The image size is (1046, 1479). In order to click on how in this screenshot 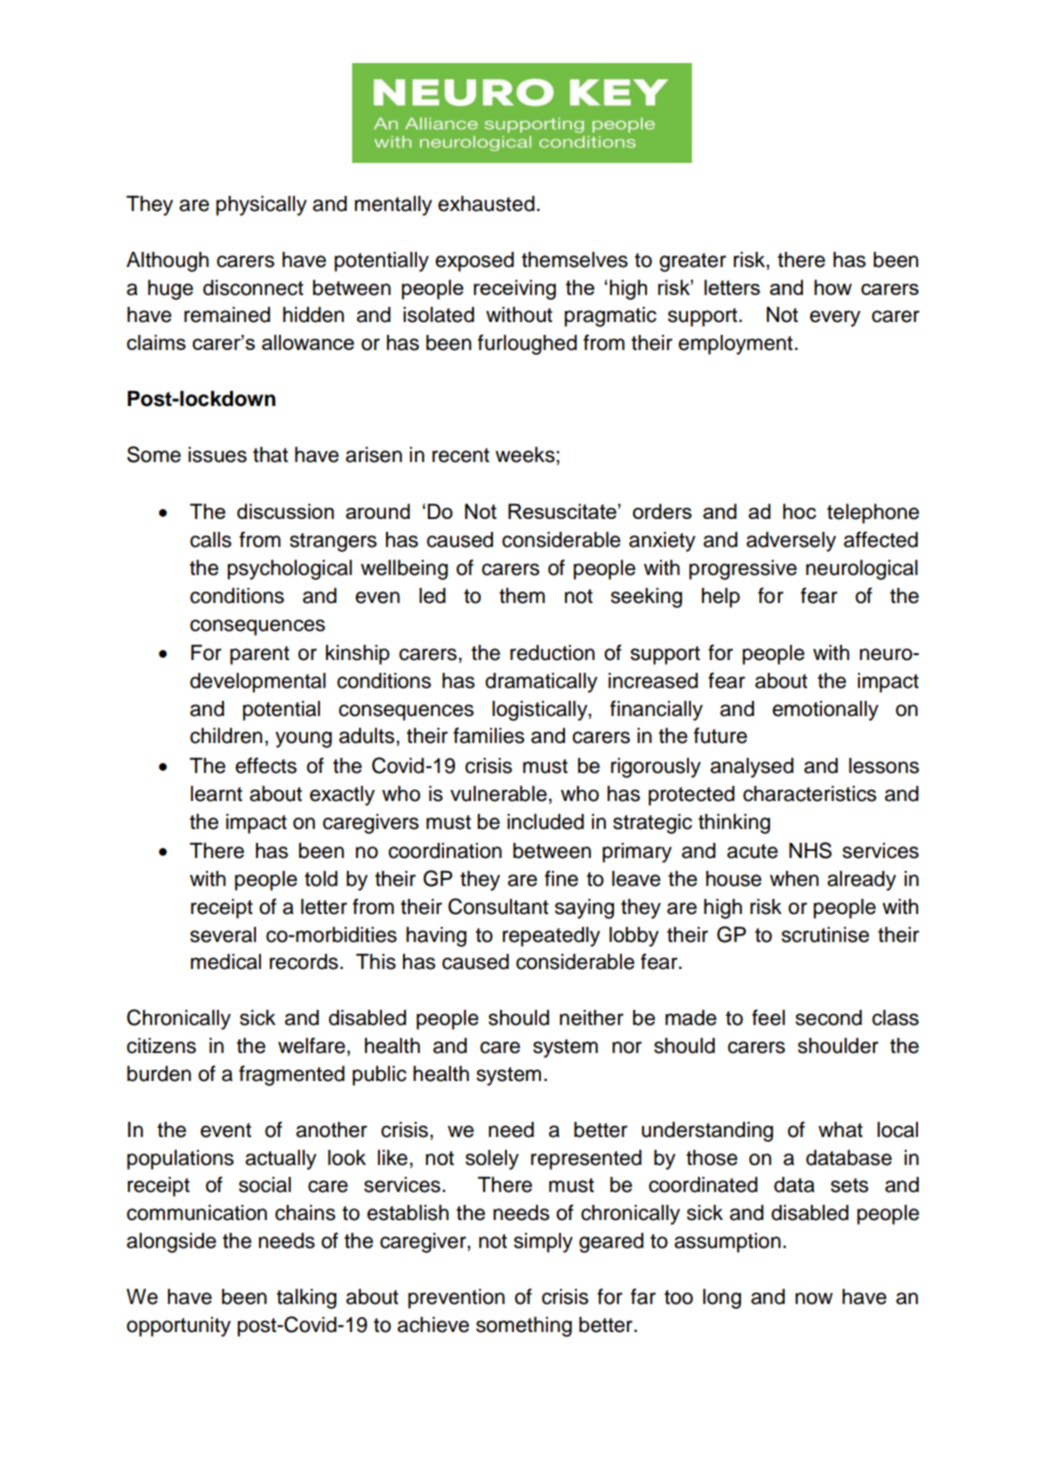, I will do `click(833, 287)`.
